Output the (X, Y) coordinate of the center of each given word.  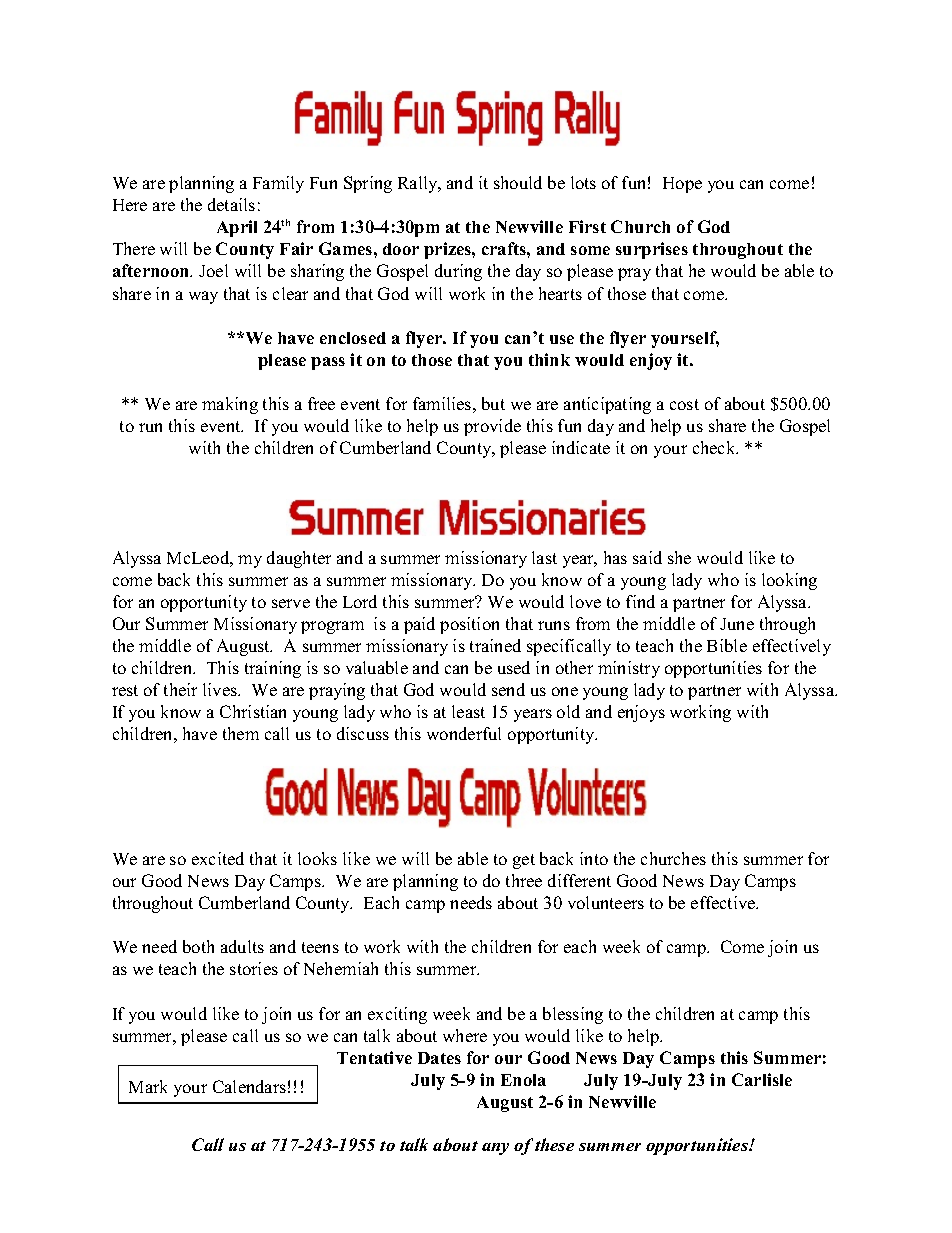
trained (495, 645)
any (495, 1149)
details (231, 204)
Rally (419, 184)
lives (221, 689)
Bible (727, 645)
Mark (148, 1086)
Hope (682, 185)
